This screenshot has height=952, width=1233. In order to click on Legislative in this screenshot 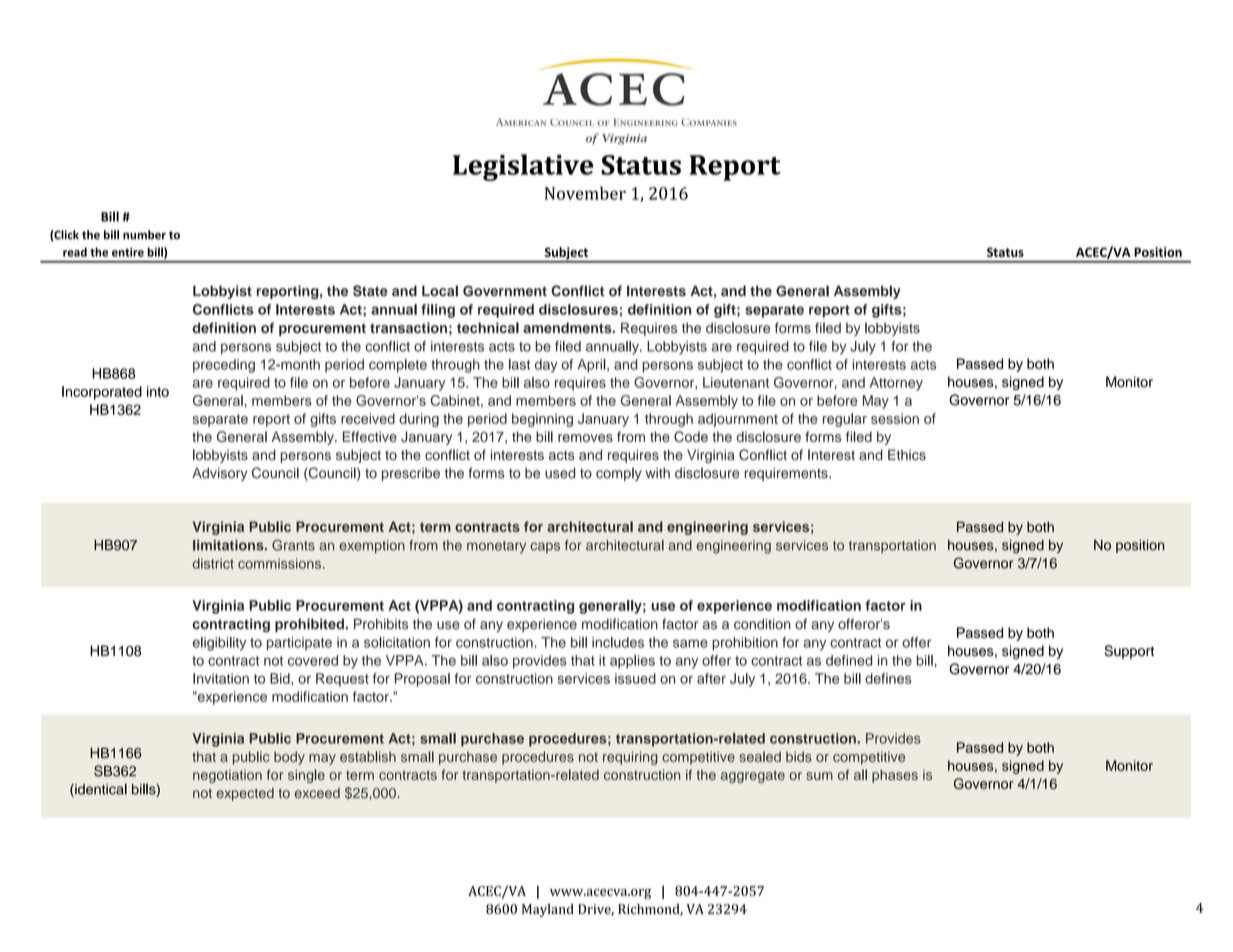, I will do `click(523, 167)`.
